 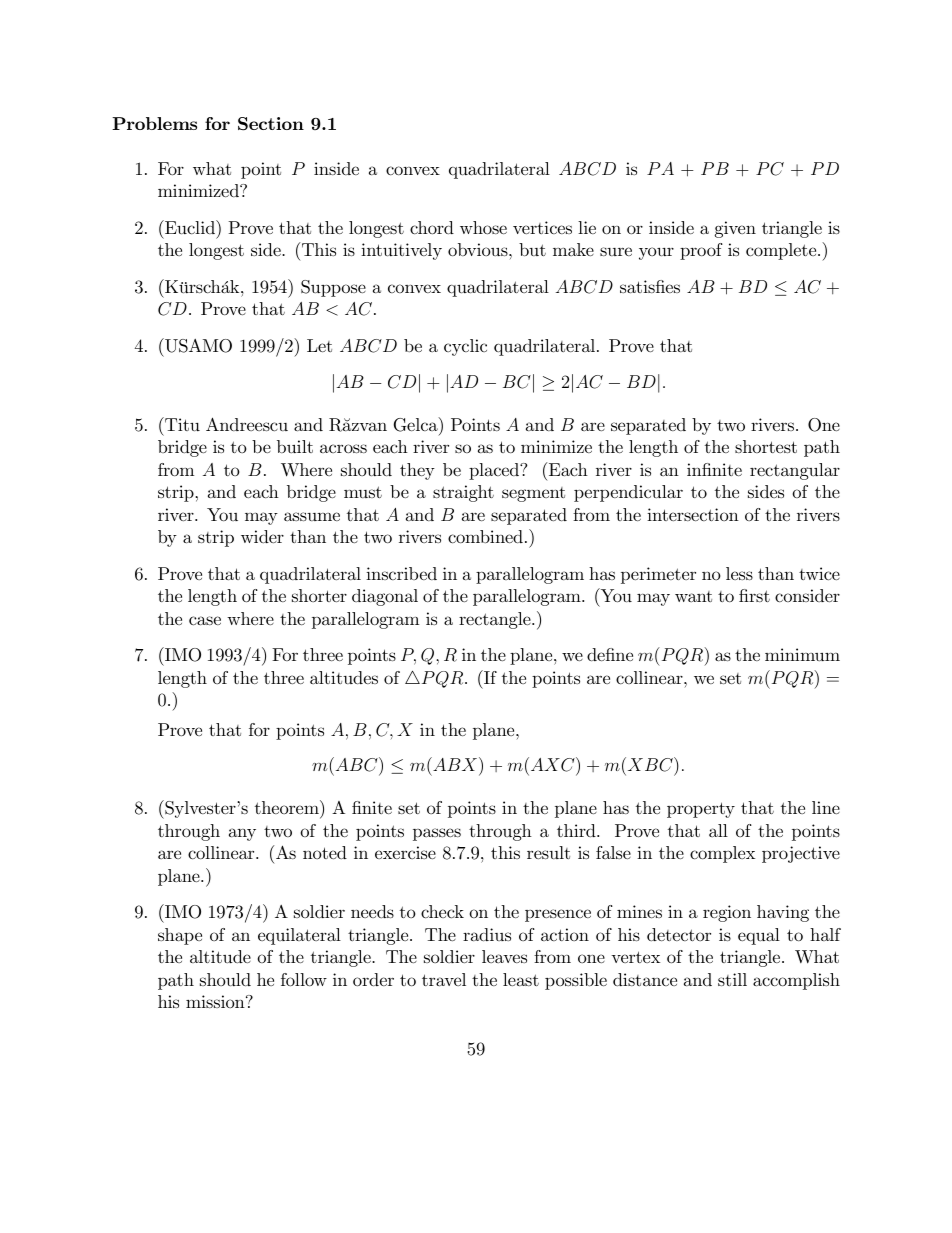 What do you see at coordinates (735, 229) in the screenshot?
I see `given` at bounding box center [735, 229].
